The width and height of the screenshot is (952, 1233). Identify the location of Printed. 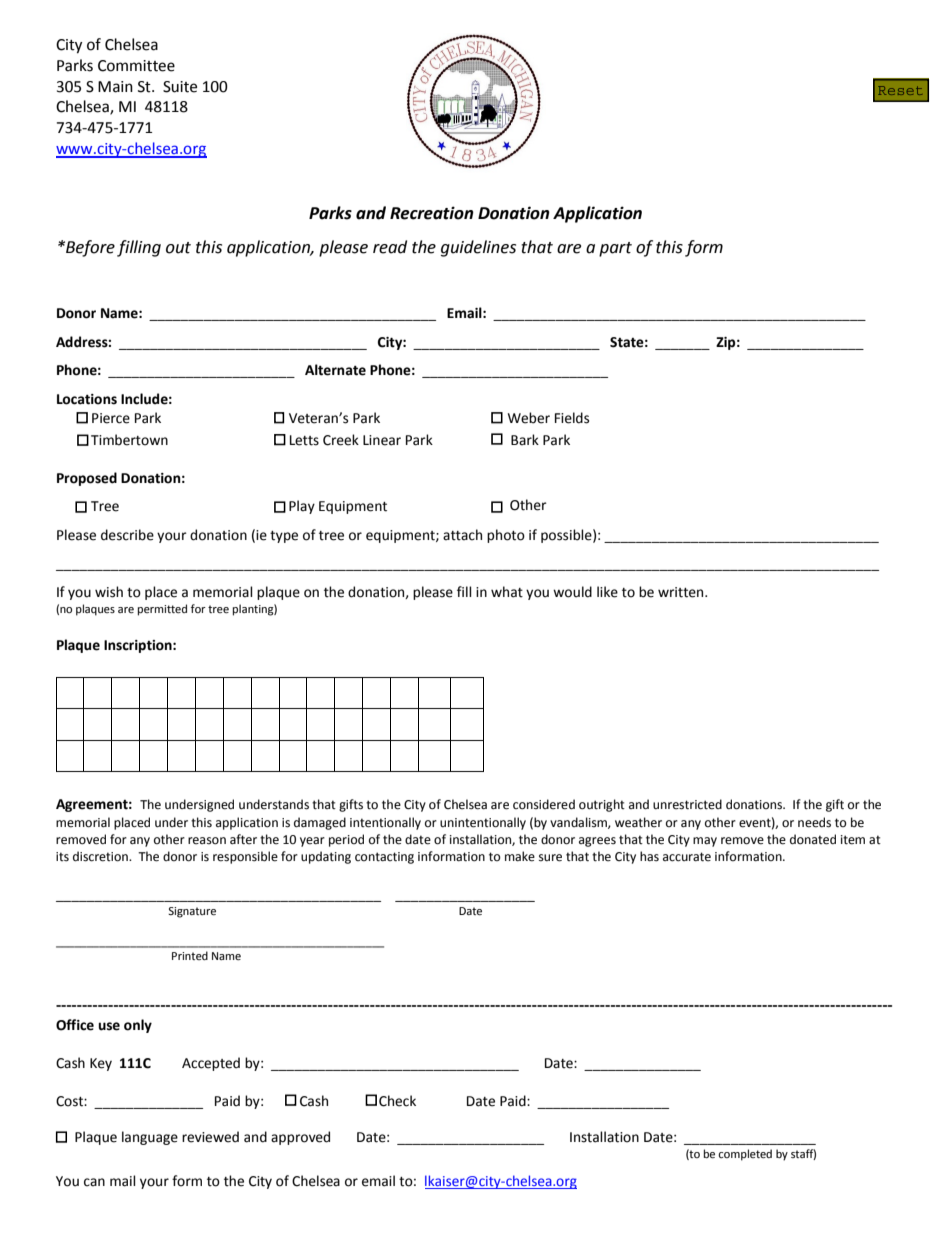
(190, 955).
